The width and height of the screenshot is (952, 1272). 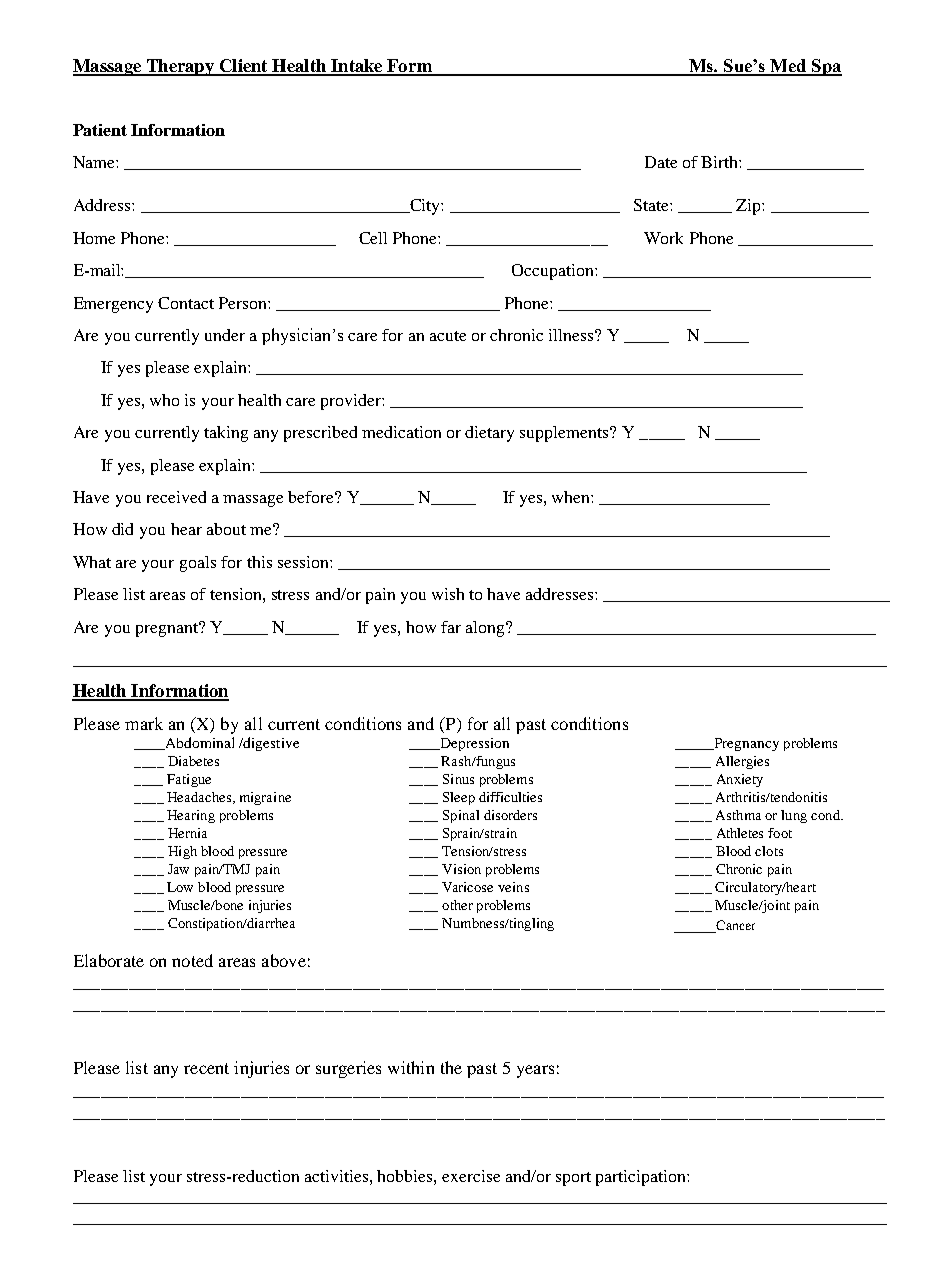 I want to click on Spa, so click(x=826, y=67).
